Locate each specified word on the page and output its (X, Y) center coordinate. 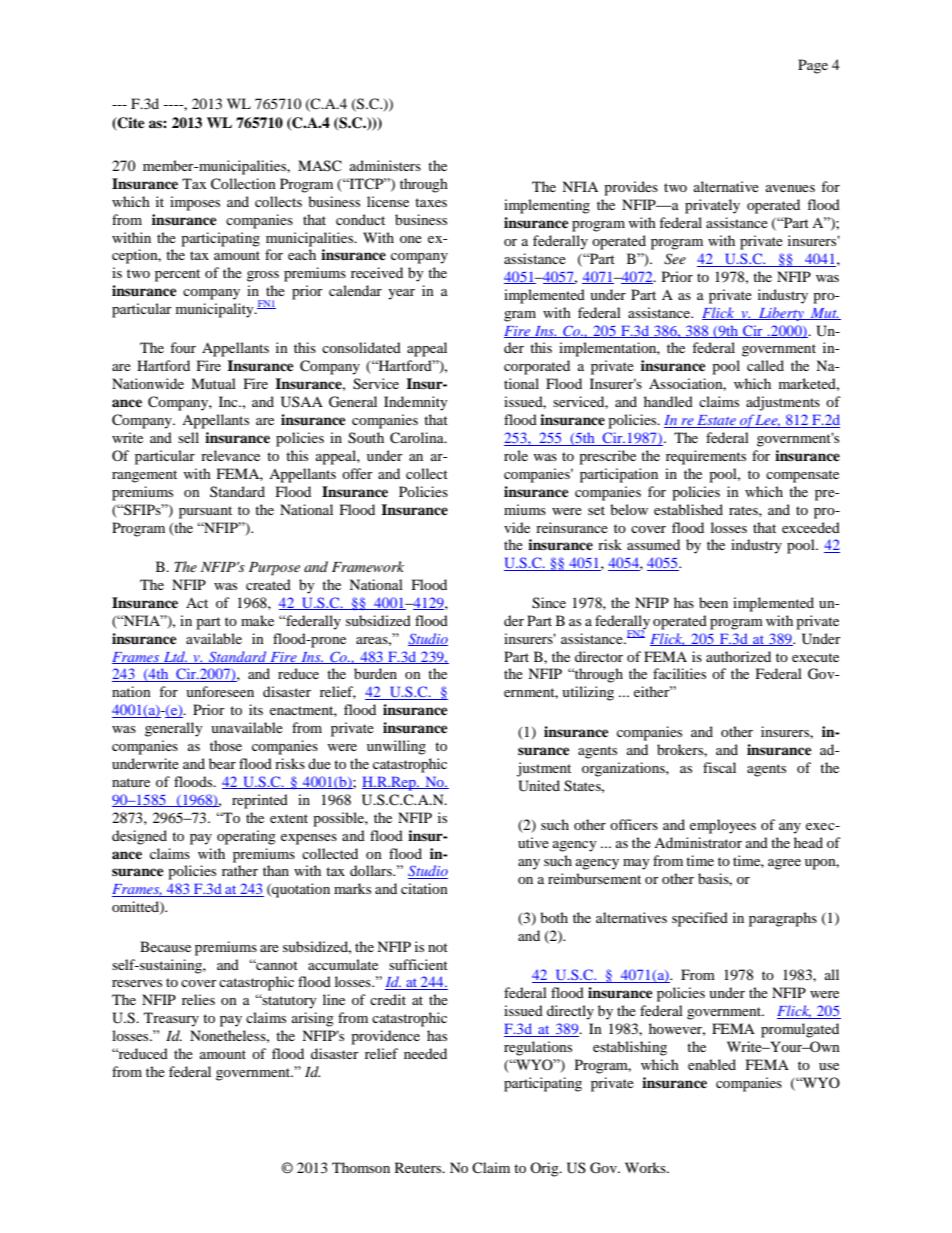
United (539, 786)
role (516, 455)
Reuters (419, 1167)
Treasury (171, 1019)
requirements (706, 457)
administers (385, 165)
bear (222, 763)
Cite (130, 124)
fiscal (719, 767)
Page (813, 66)
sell (188, 437)
